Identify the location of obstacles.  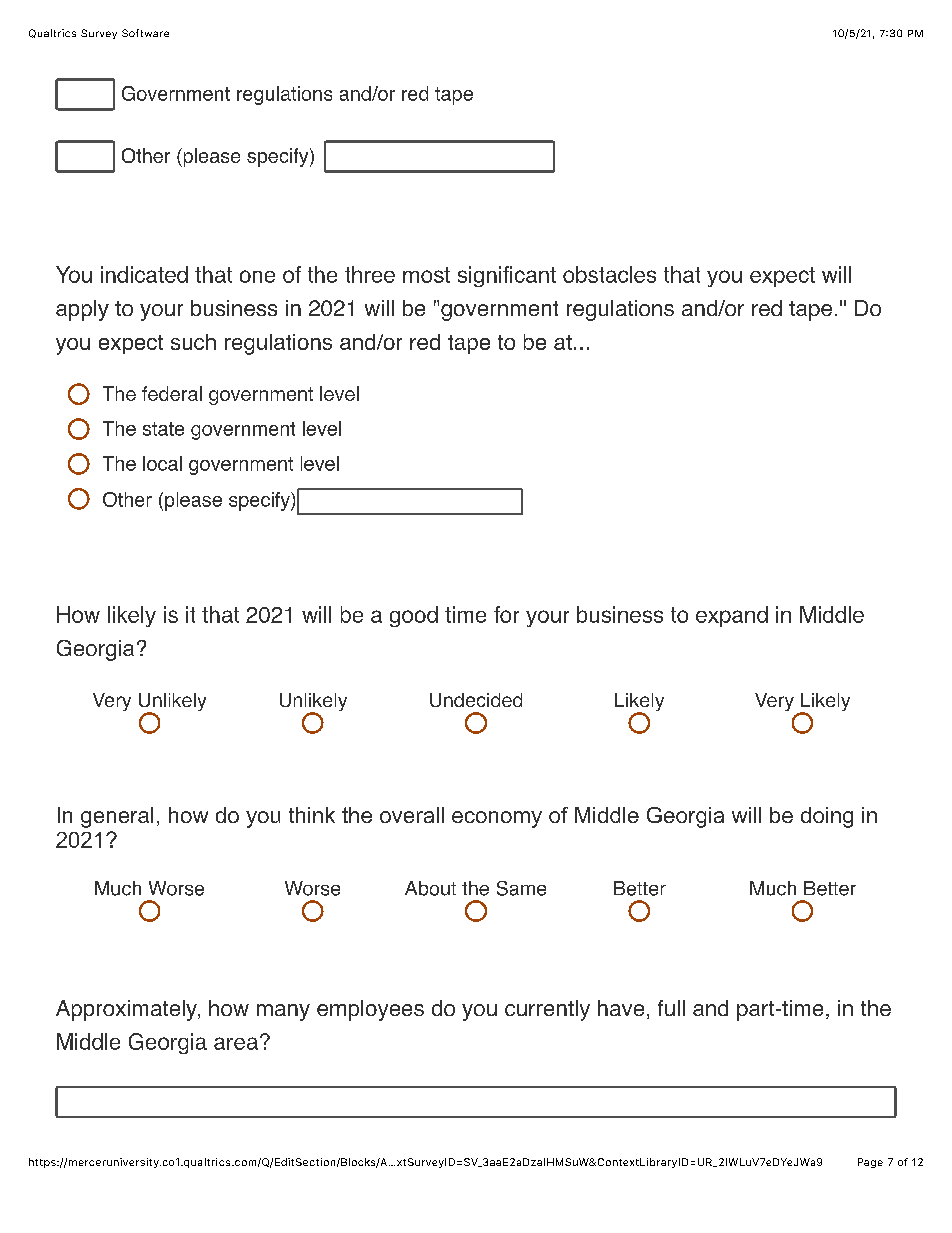
(609, 274).
